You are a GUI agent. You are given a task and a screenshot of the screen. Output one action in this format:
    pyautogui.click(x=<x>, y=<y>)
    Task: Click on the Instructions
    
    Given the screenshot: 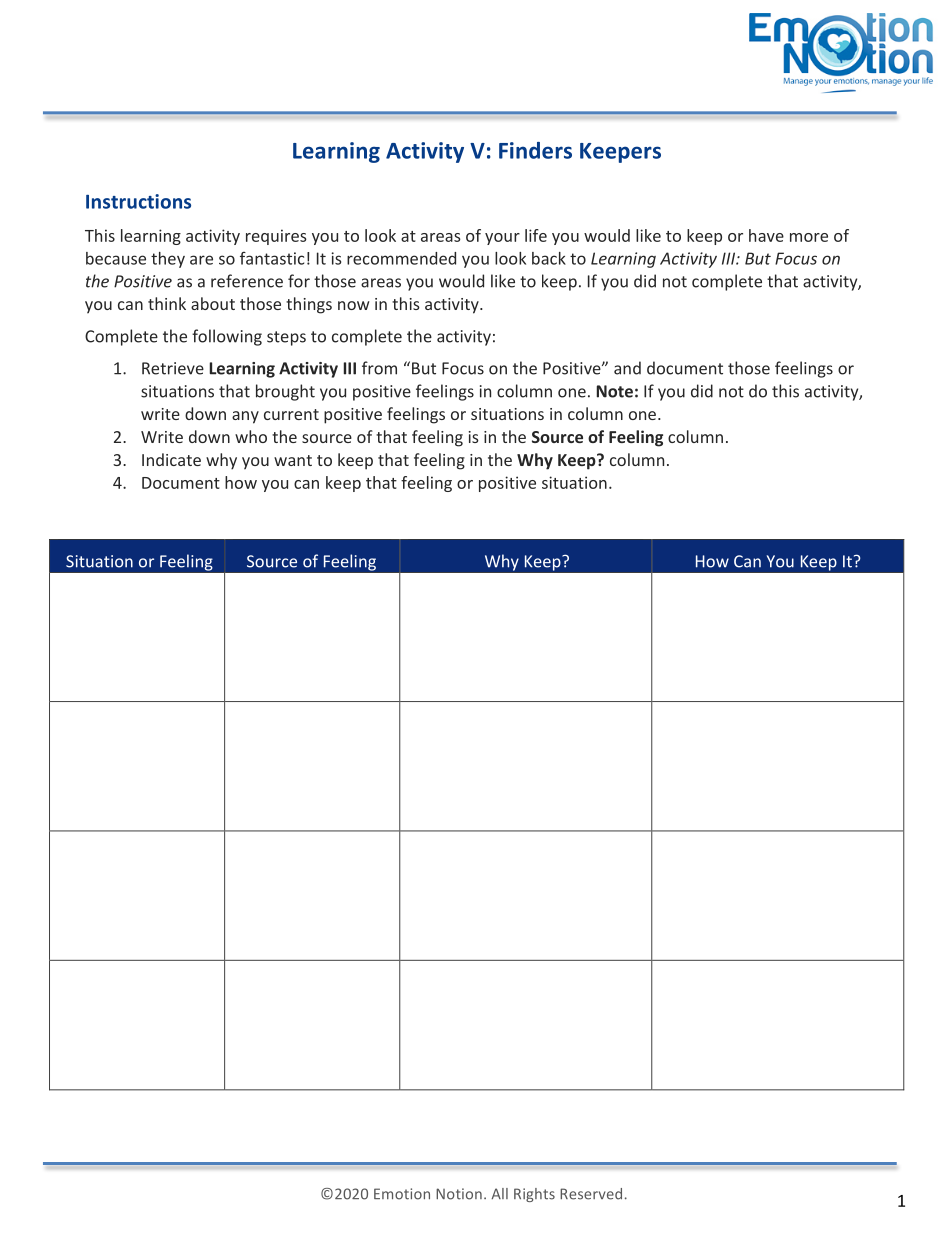 What is the action you would take?
    pyautogui.click(x=138, y=201)
